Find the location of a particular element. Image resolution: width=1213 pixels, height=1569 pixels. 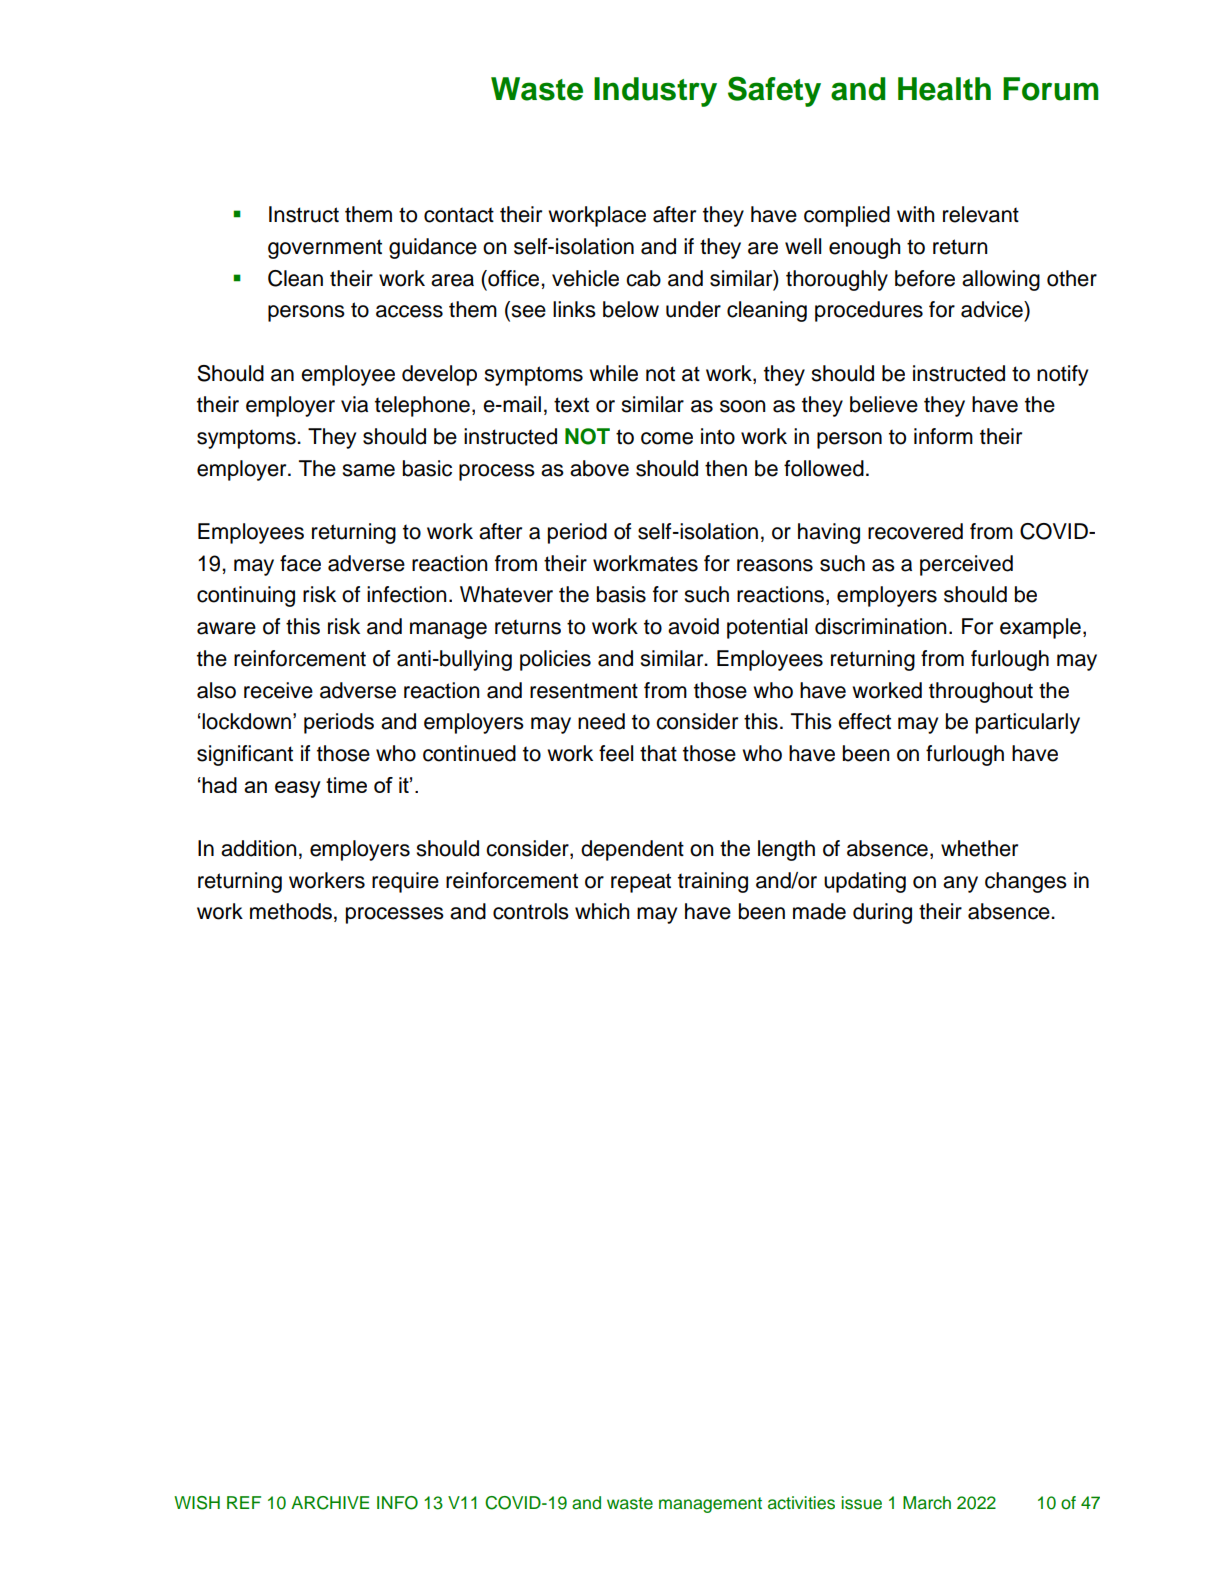

easy is located at coordinates (298, 789).
